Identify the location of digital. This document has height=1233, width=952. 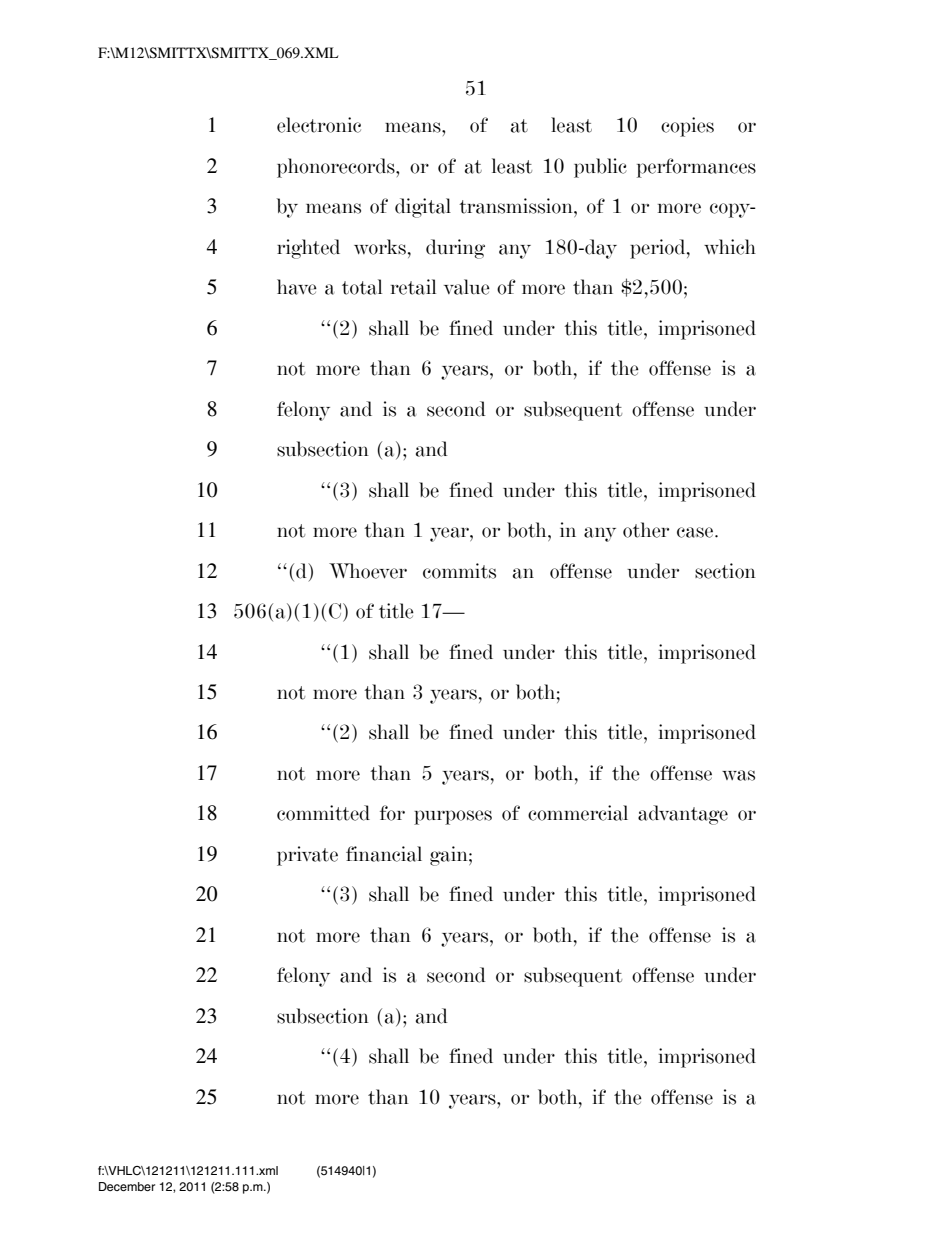
(423, 208).
